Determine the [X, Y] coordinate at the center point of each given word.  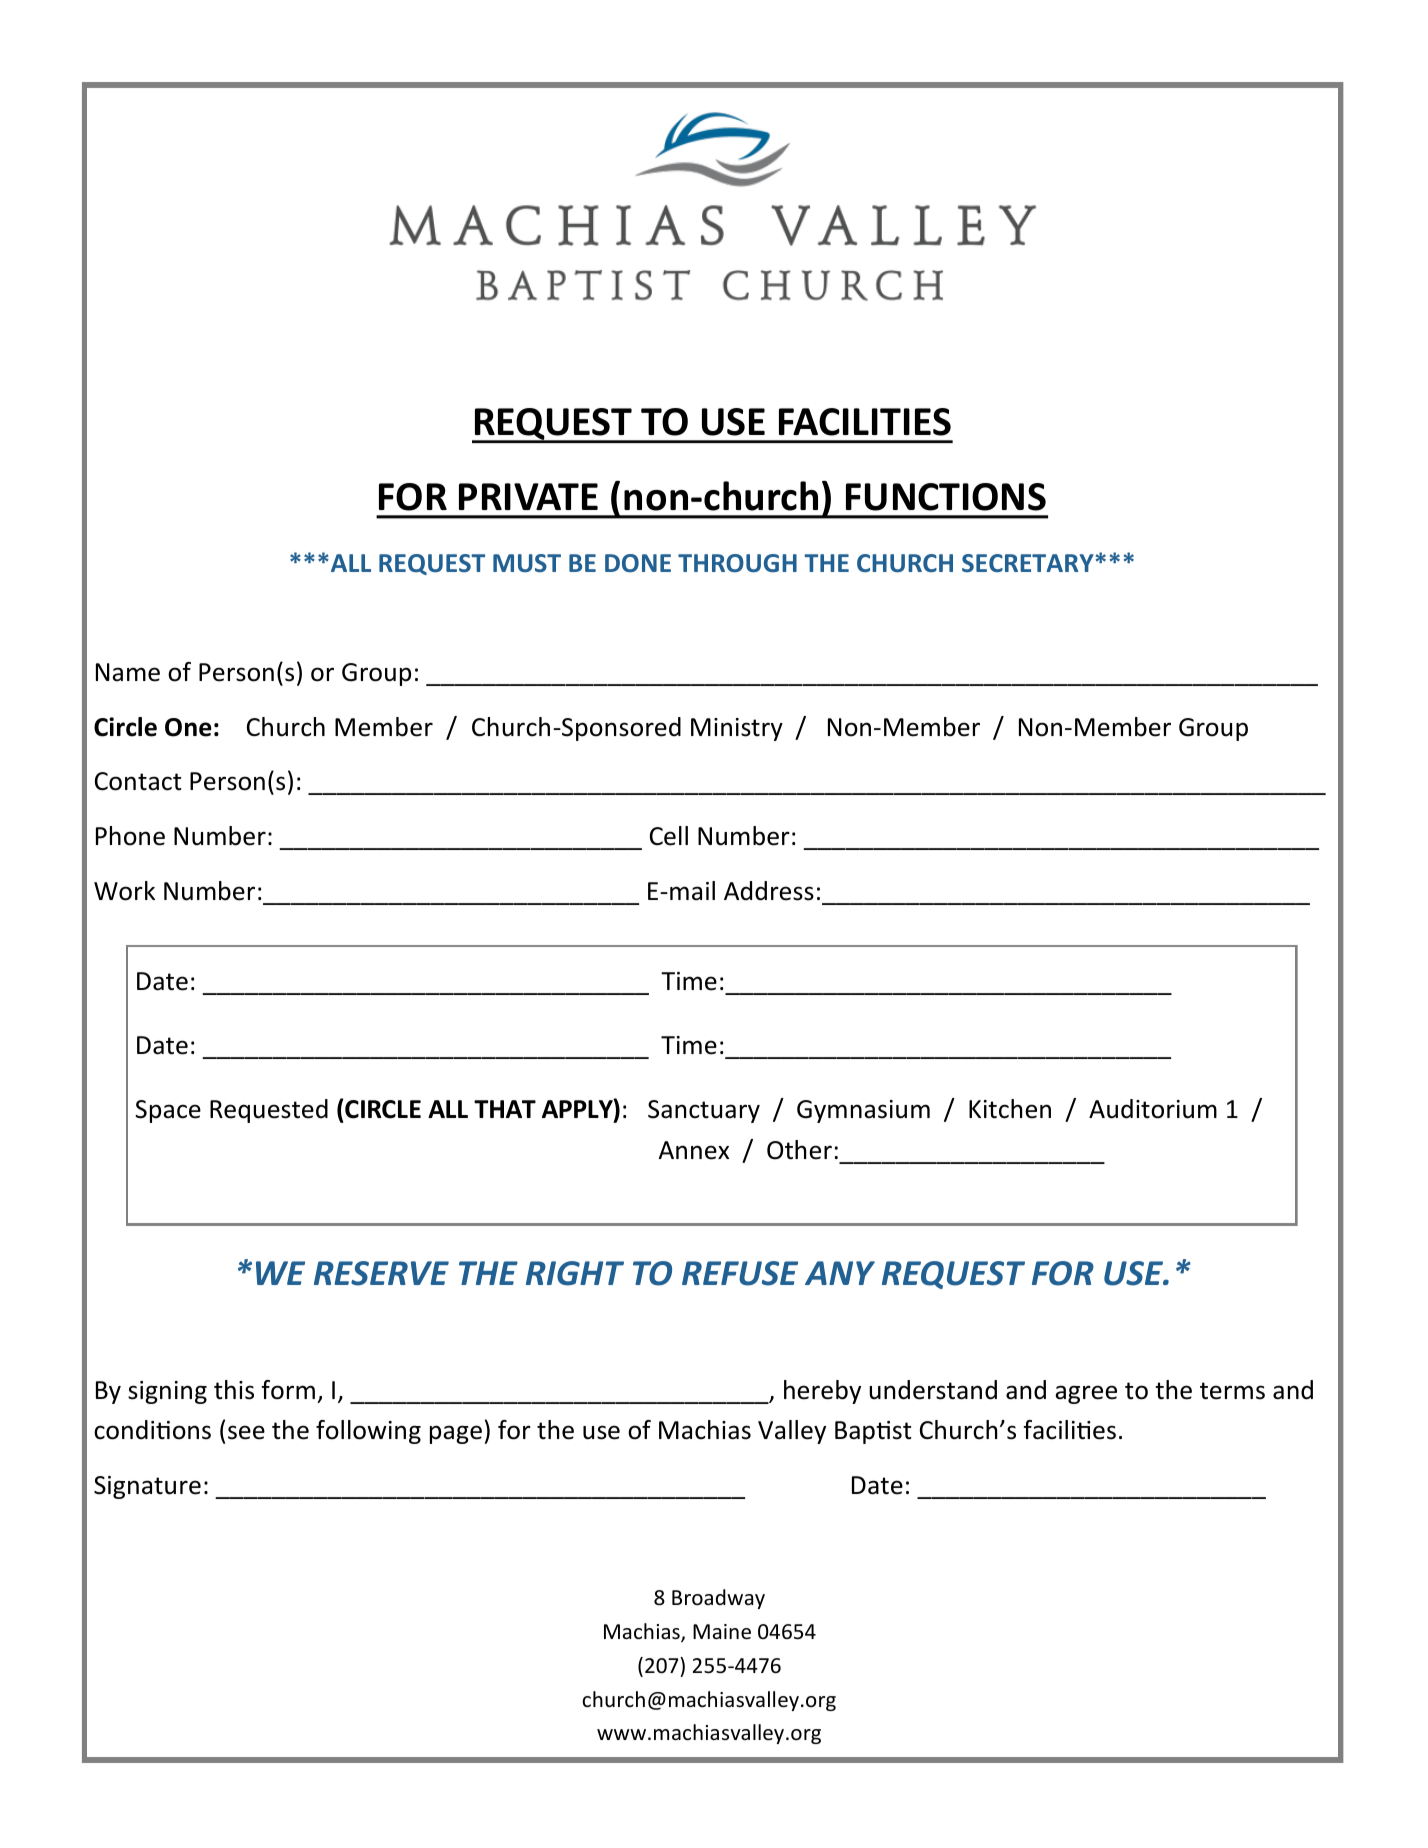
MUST [527, 563]
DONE [638, 563]
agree [1086, 1394]
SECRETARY [1029, 563]
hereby [822, 1392]
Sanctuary [704, 1111]
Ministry [737, 729]
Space [168, 1111]
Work [124, 891]
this [234, 1390]
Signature [147, 1487]
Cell [669, 836]
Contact [138, 781]
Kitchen [1010, 1109]
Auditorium [1153, 1109]
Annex [694, 1150]
